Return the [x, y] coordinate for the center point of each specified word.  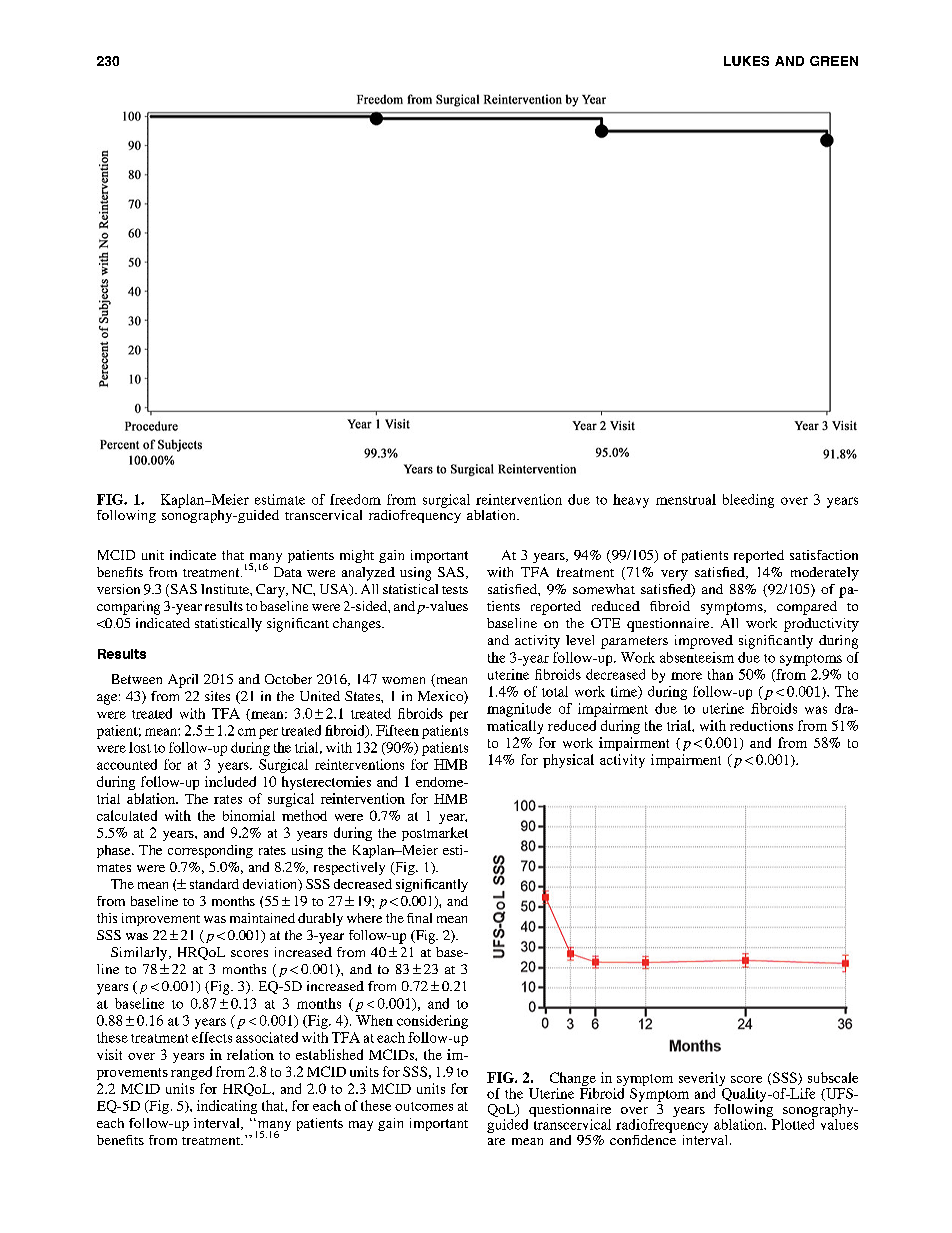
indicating [227, 1107]
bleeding [748, 501]
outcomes [424, 1106]
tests [455, 590]
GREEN [834, 61]
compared [807, 608]
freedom [355, 499]
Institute [226, 589]
